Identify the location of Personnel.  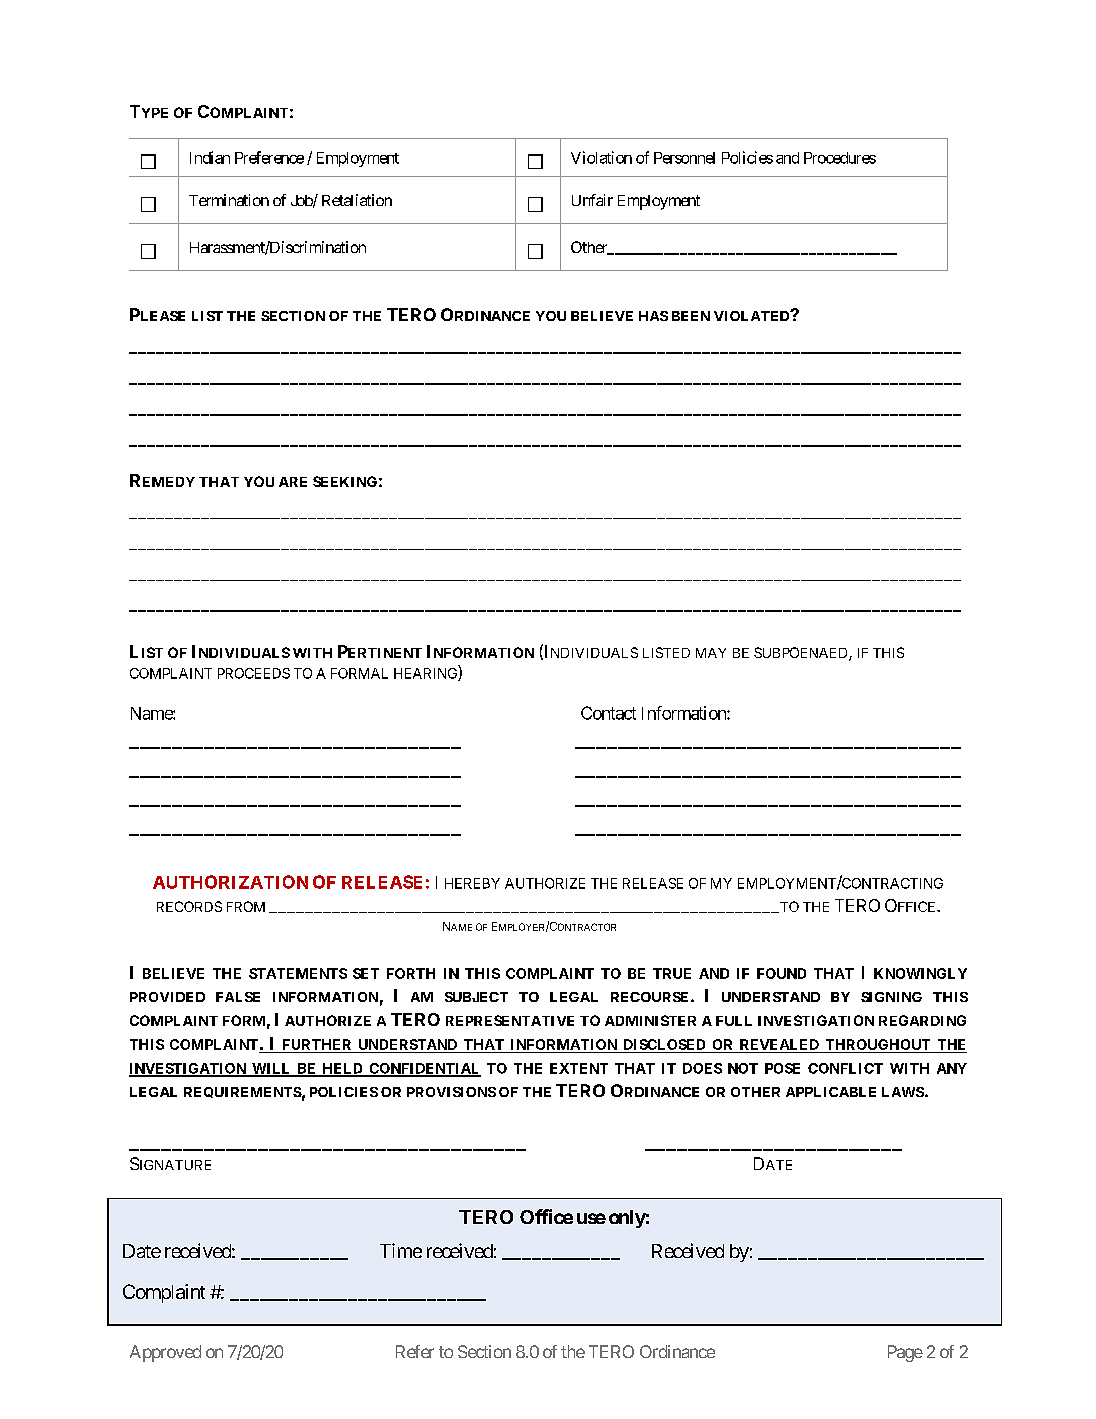
(684, 158).
